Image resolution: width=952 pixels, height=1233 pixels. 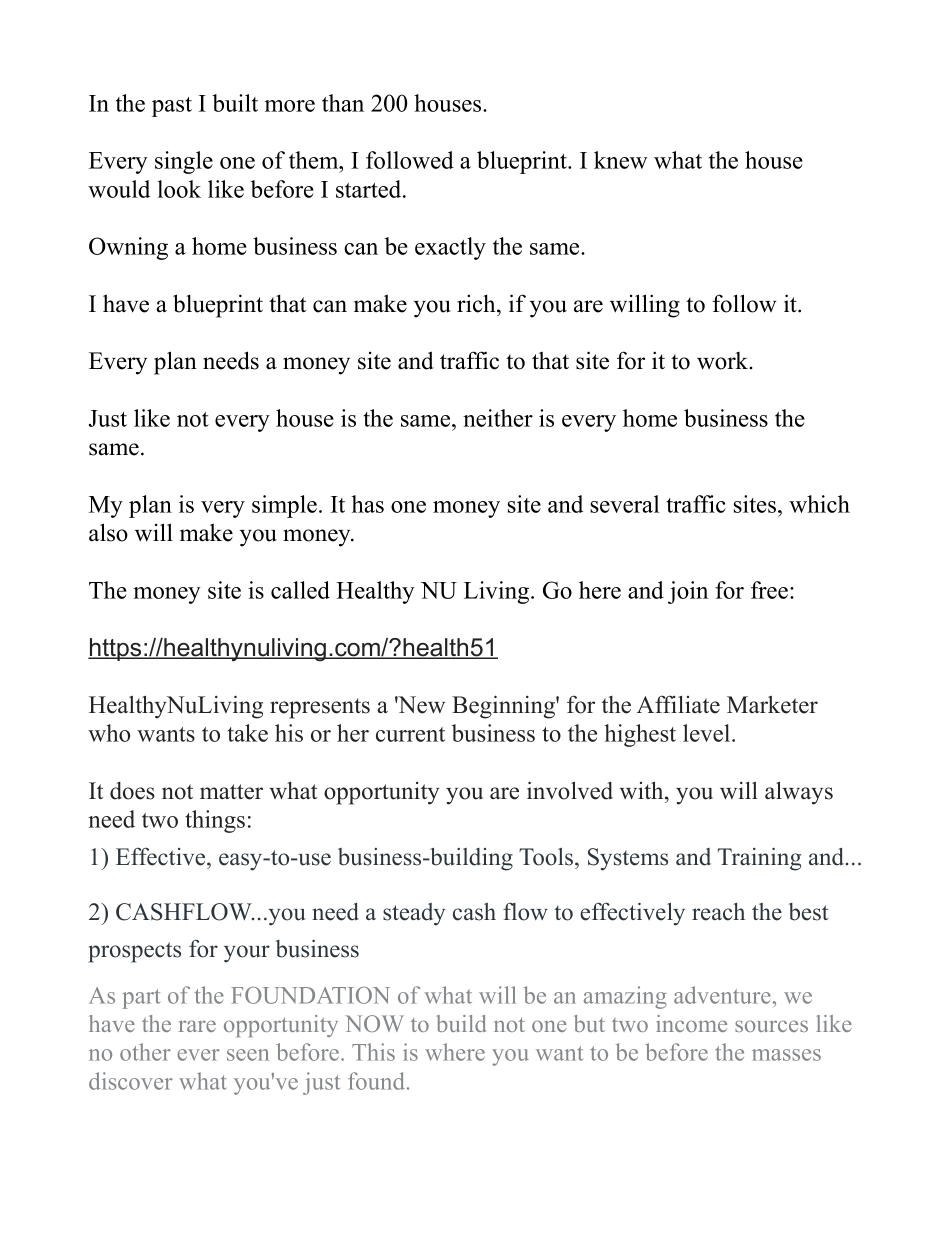 What do you see at coordinates (172, 107) in the document?
I see `past` at bounding box center [172, 107].
